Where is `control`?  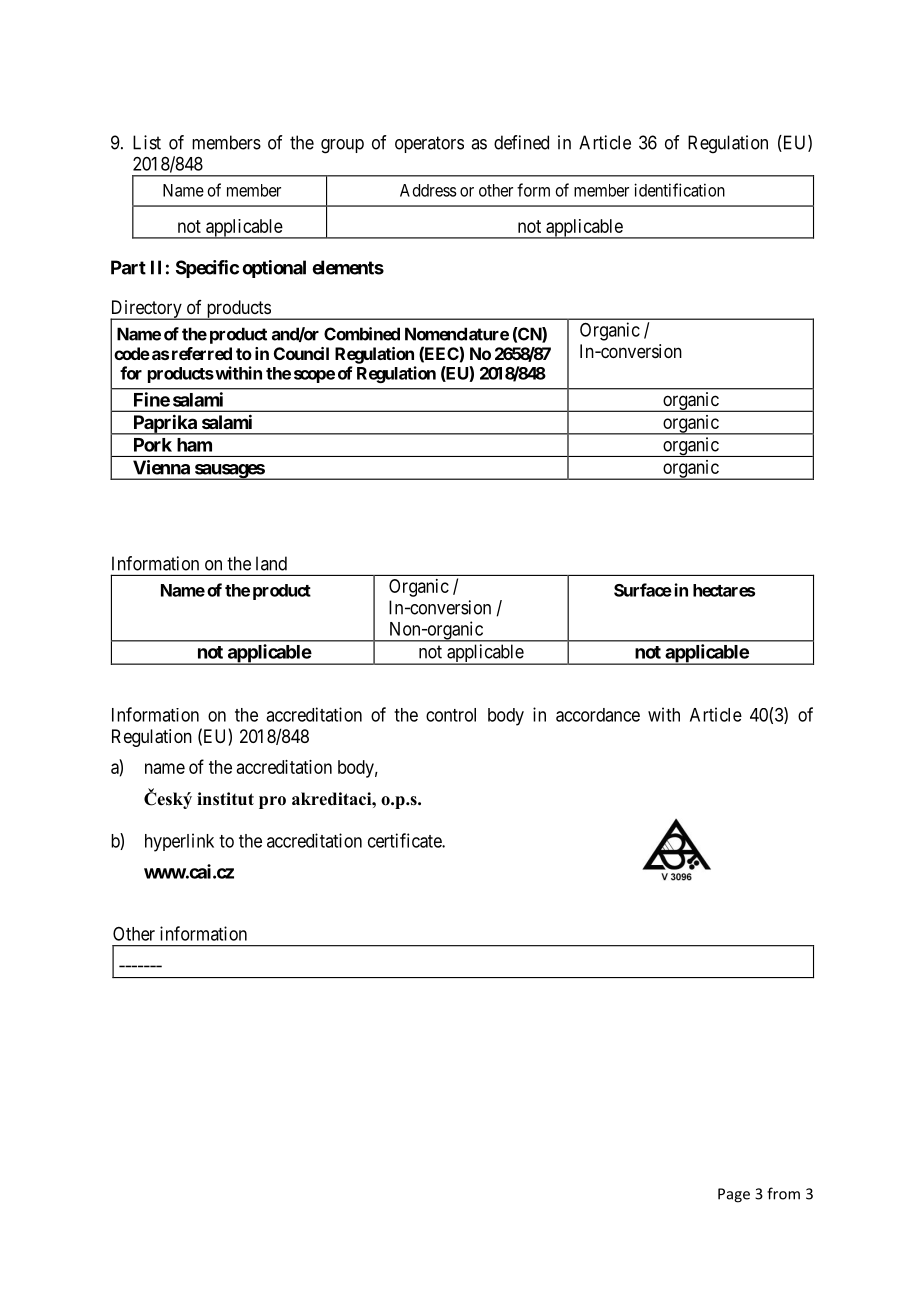 control is located at coordinates (451, 715).
